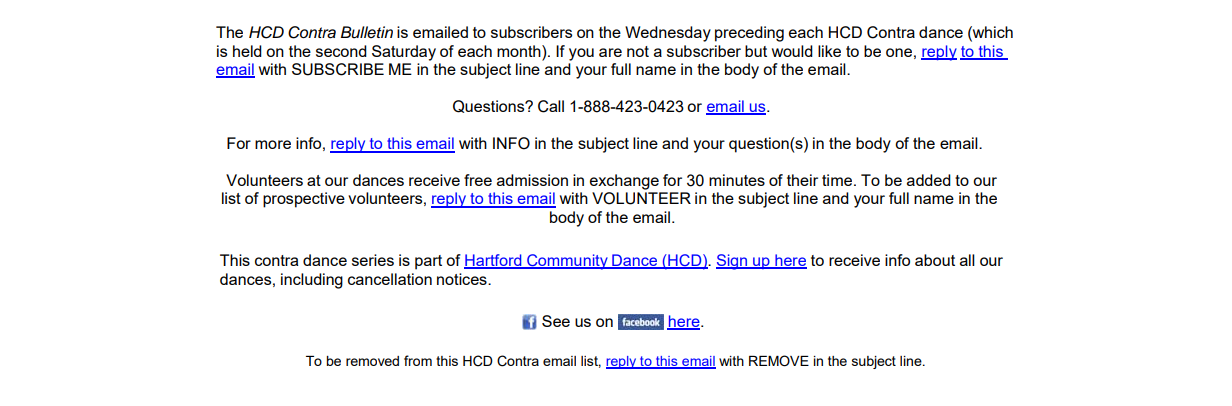  I want to click on See, so click(556, 321).
